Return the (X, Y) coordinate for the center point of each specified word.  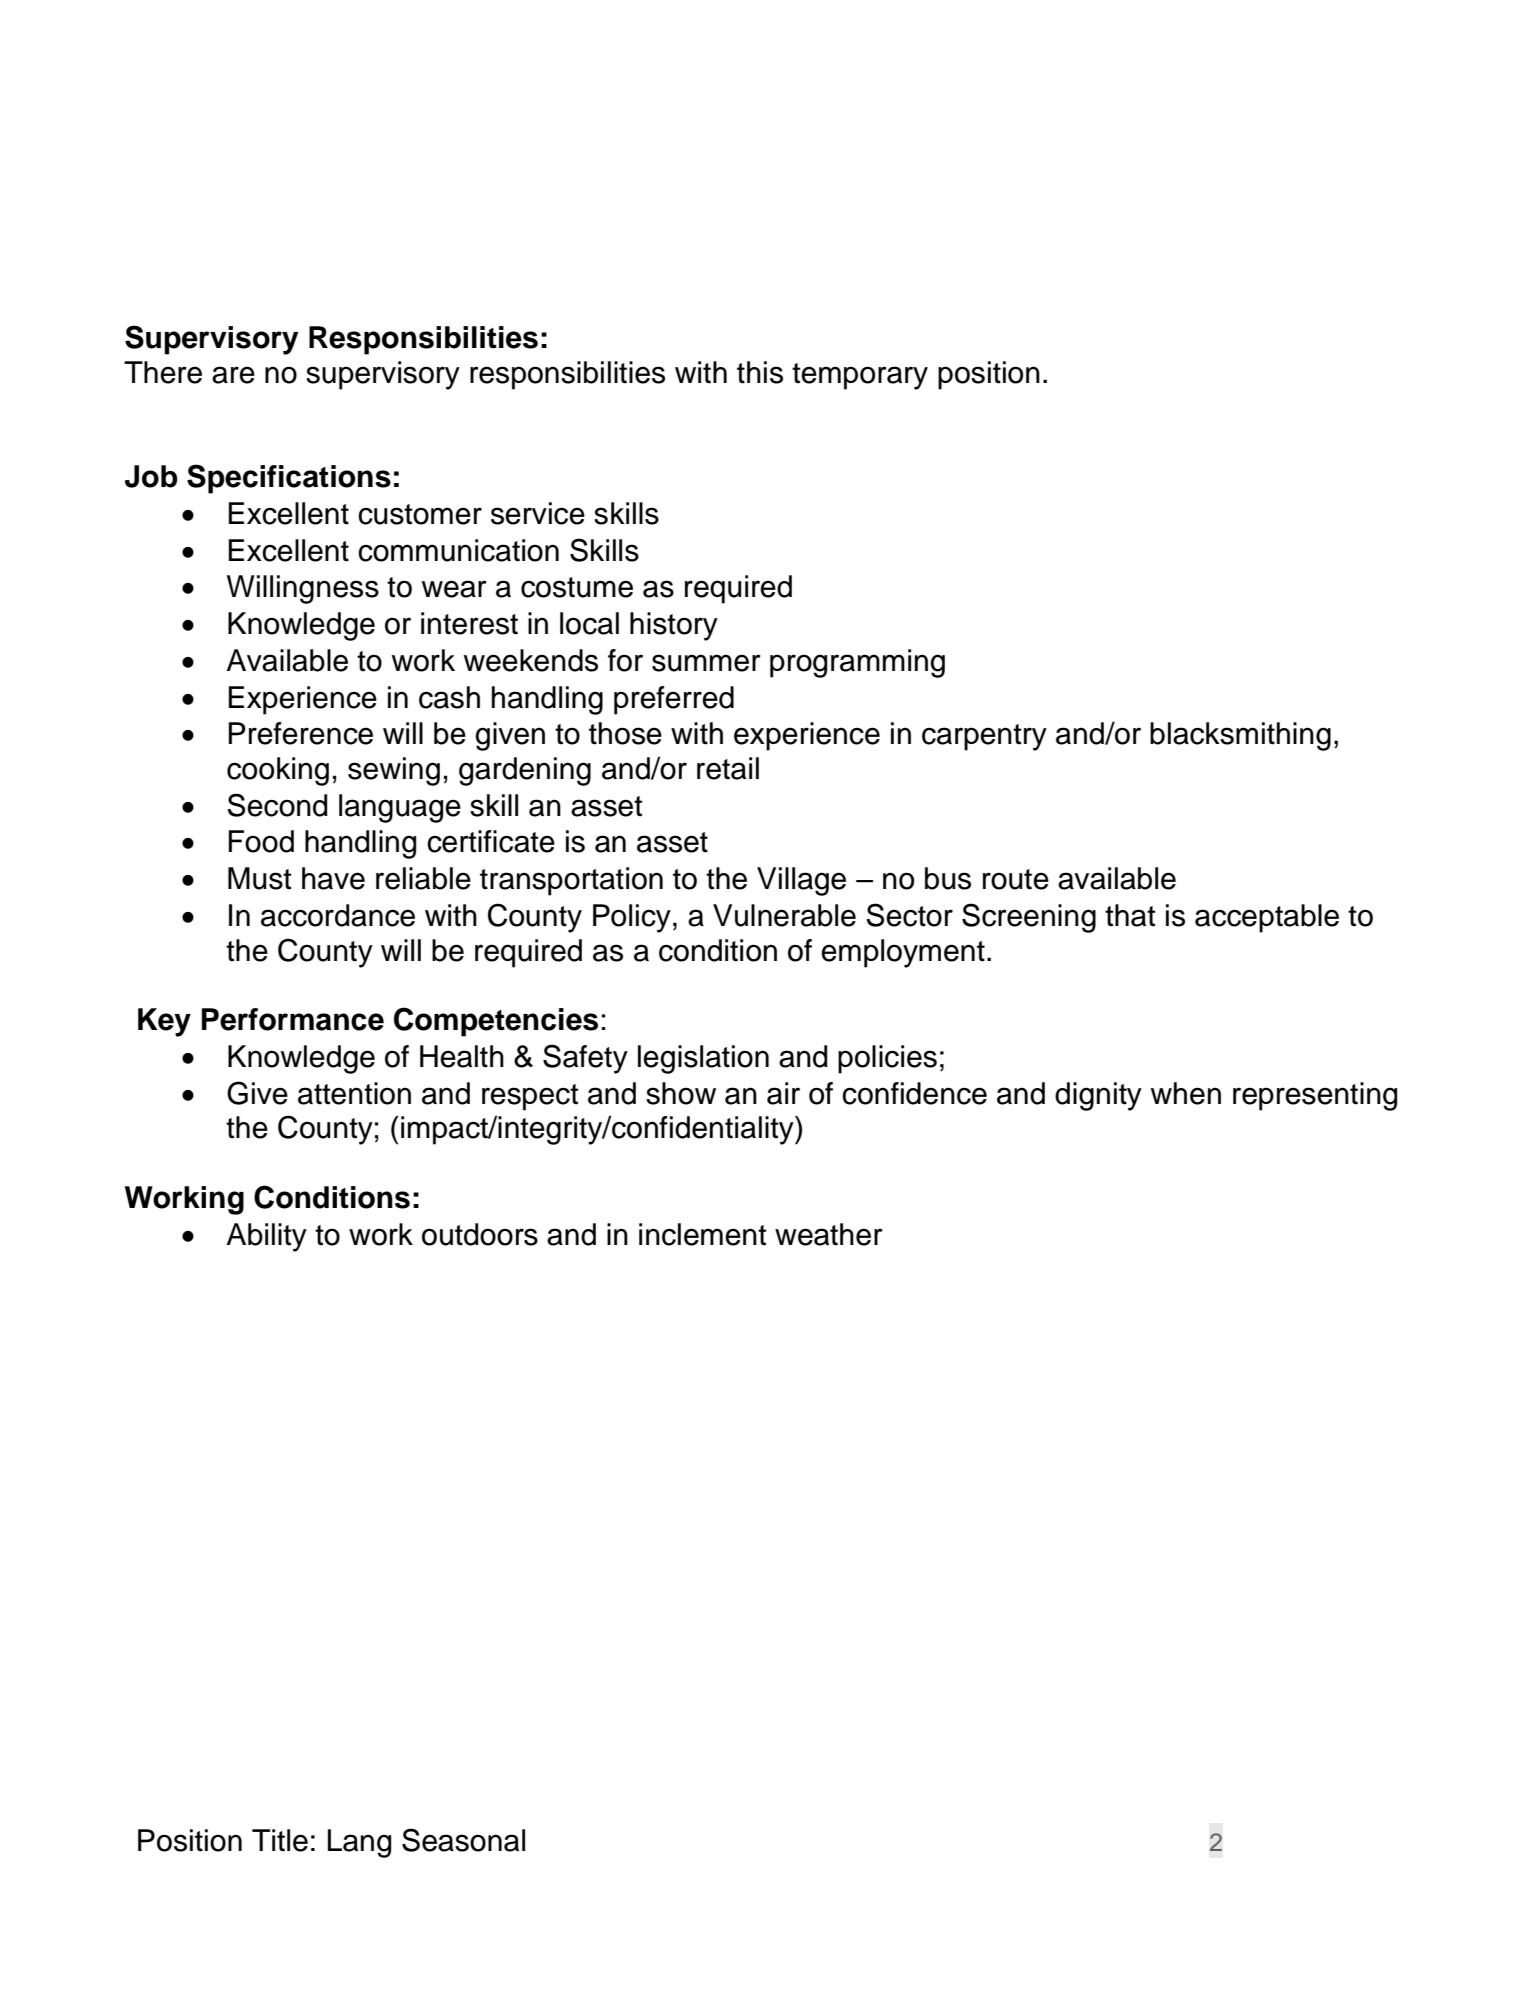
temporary (860, 376)
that (1130, 915)
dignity (1098, 1096)
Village (801, 881)
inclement (703, 1234)
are (233, 375)
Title (280, 1840)
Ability (267, 1237)
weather (829, 1234)
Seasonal (463, 1840)
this (760, 372)
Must (260, 878)
